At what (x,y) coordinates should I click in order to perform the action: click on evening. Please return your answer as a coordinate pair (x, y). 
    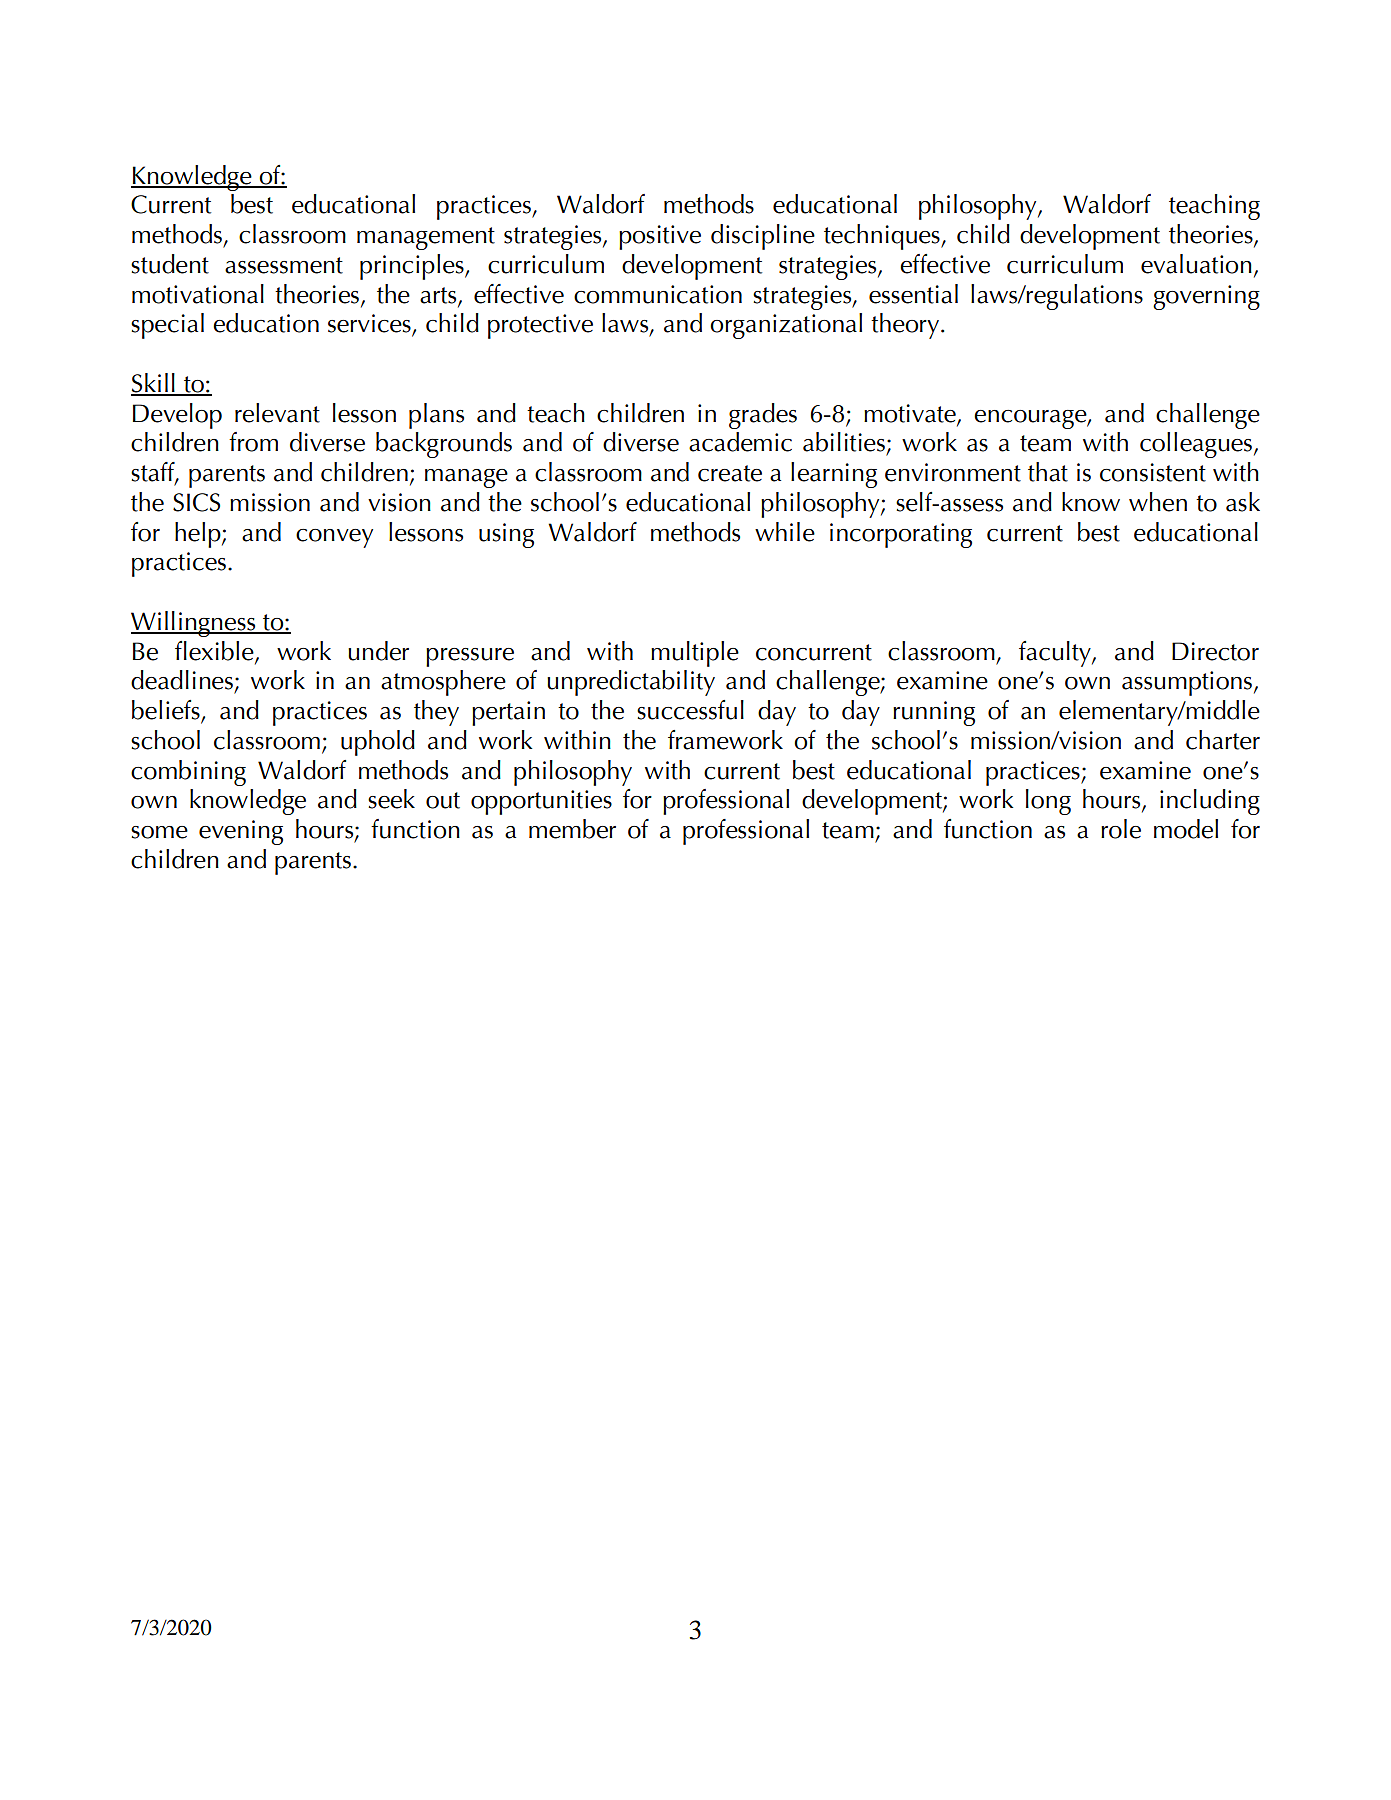
    Looking at the image, I should click on (241, 832).
